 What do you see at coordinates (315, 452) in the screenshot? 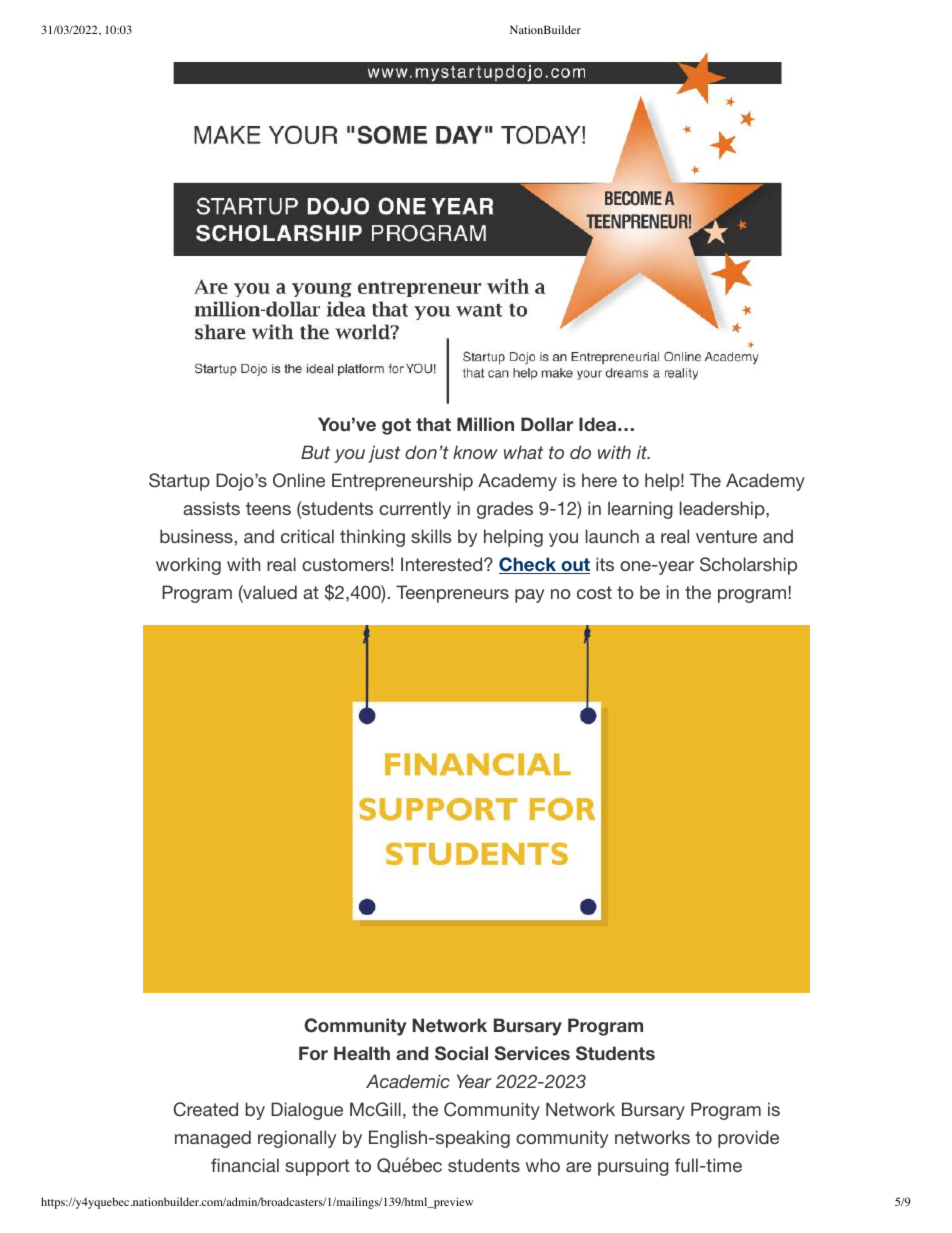
I see `But` at bounding box center [315, 452].
